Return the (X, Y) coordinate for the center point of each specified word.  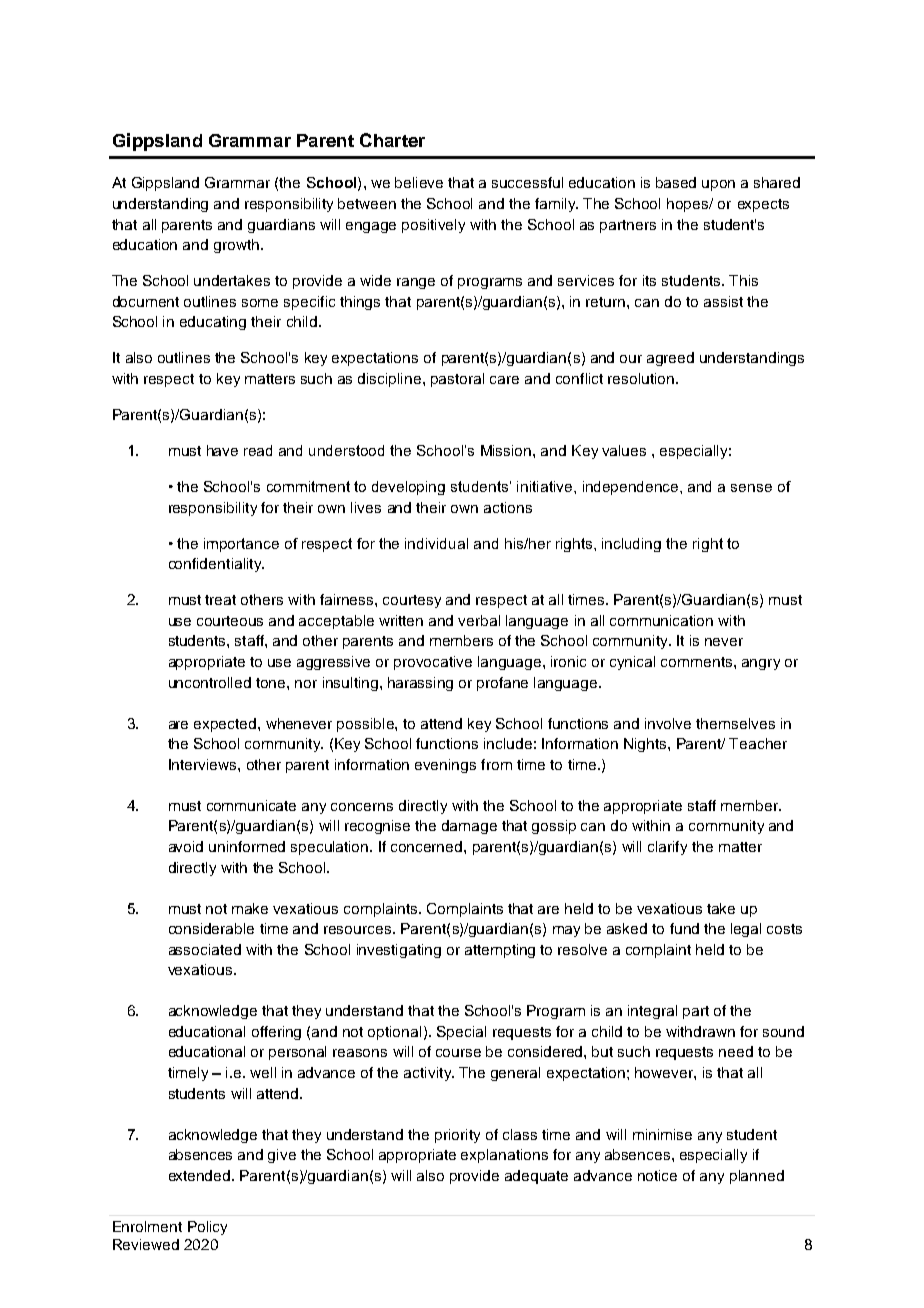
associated (205, 949)
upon (718, 185)
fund (684, 928)
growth (236, 246)
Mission (507, 450)
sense (751, 488)
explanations (504, 1156)
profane (502, 684)
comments (698, 662)
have (222, 450)
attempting (500, 951)
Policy (207, 1228)
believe (419, 182)
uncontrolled (210, 682)
